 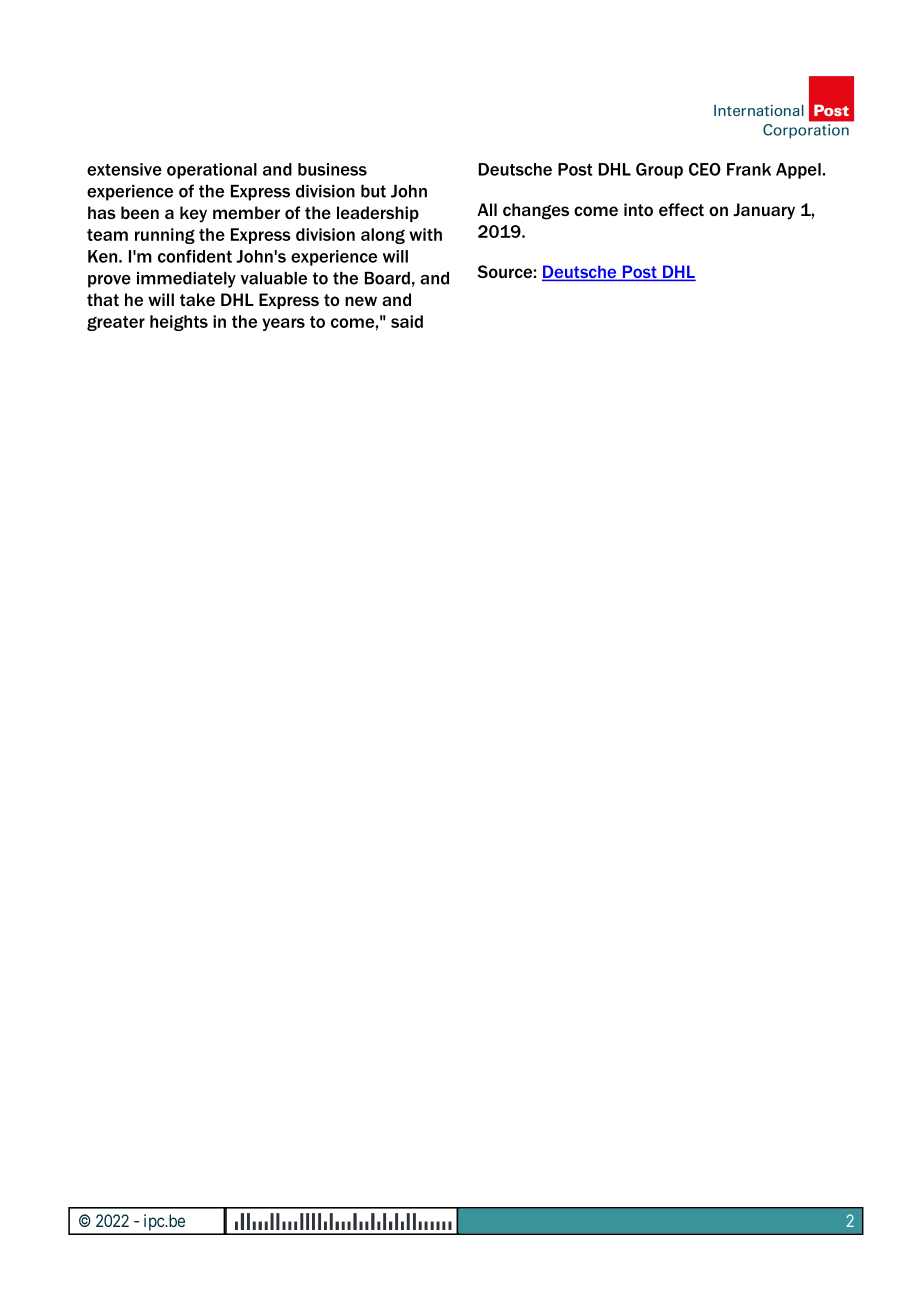 What do you see at coordinates (179, 323) in the document?
I see `heights` at bounding box center [179, 323].
